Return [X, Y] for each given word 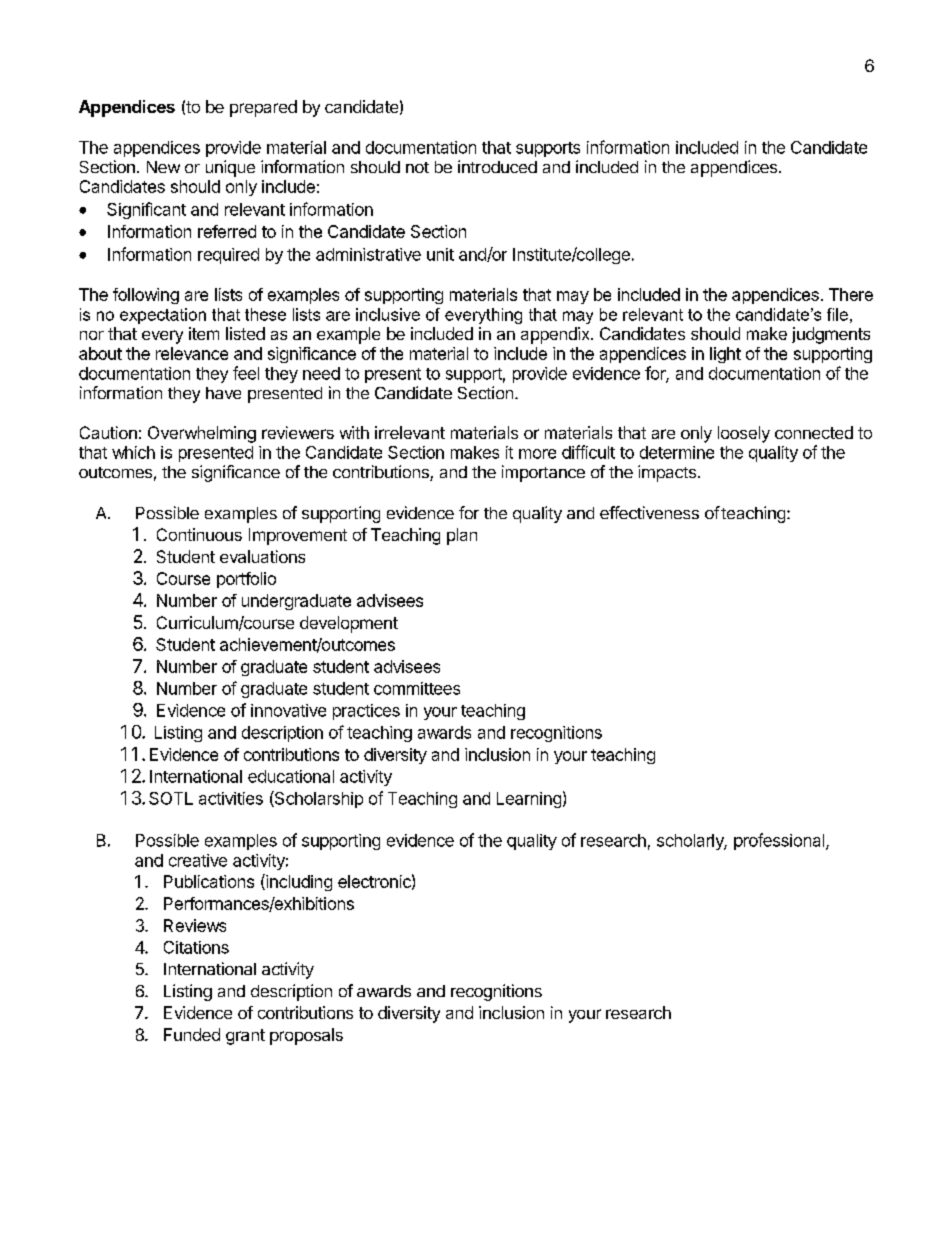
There [851, 294]
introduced [497, 166]
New [163, 167]
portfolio [246, 580]
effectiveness [649, 512]
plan [462, 536]
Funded [192, 1034]
